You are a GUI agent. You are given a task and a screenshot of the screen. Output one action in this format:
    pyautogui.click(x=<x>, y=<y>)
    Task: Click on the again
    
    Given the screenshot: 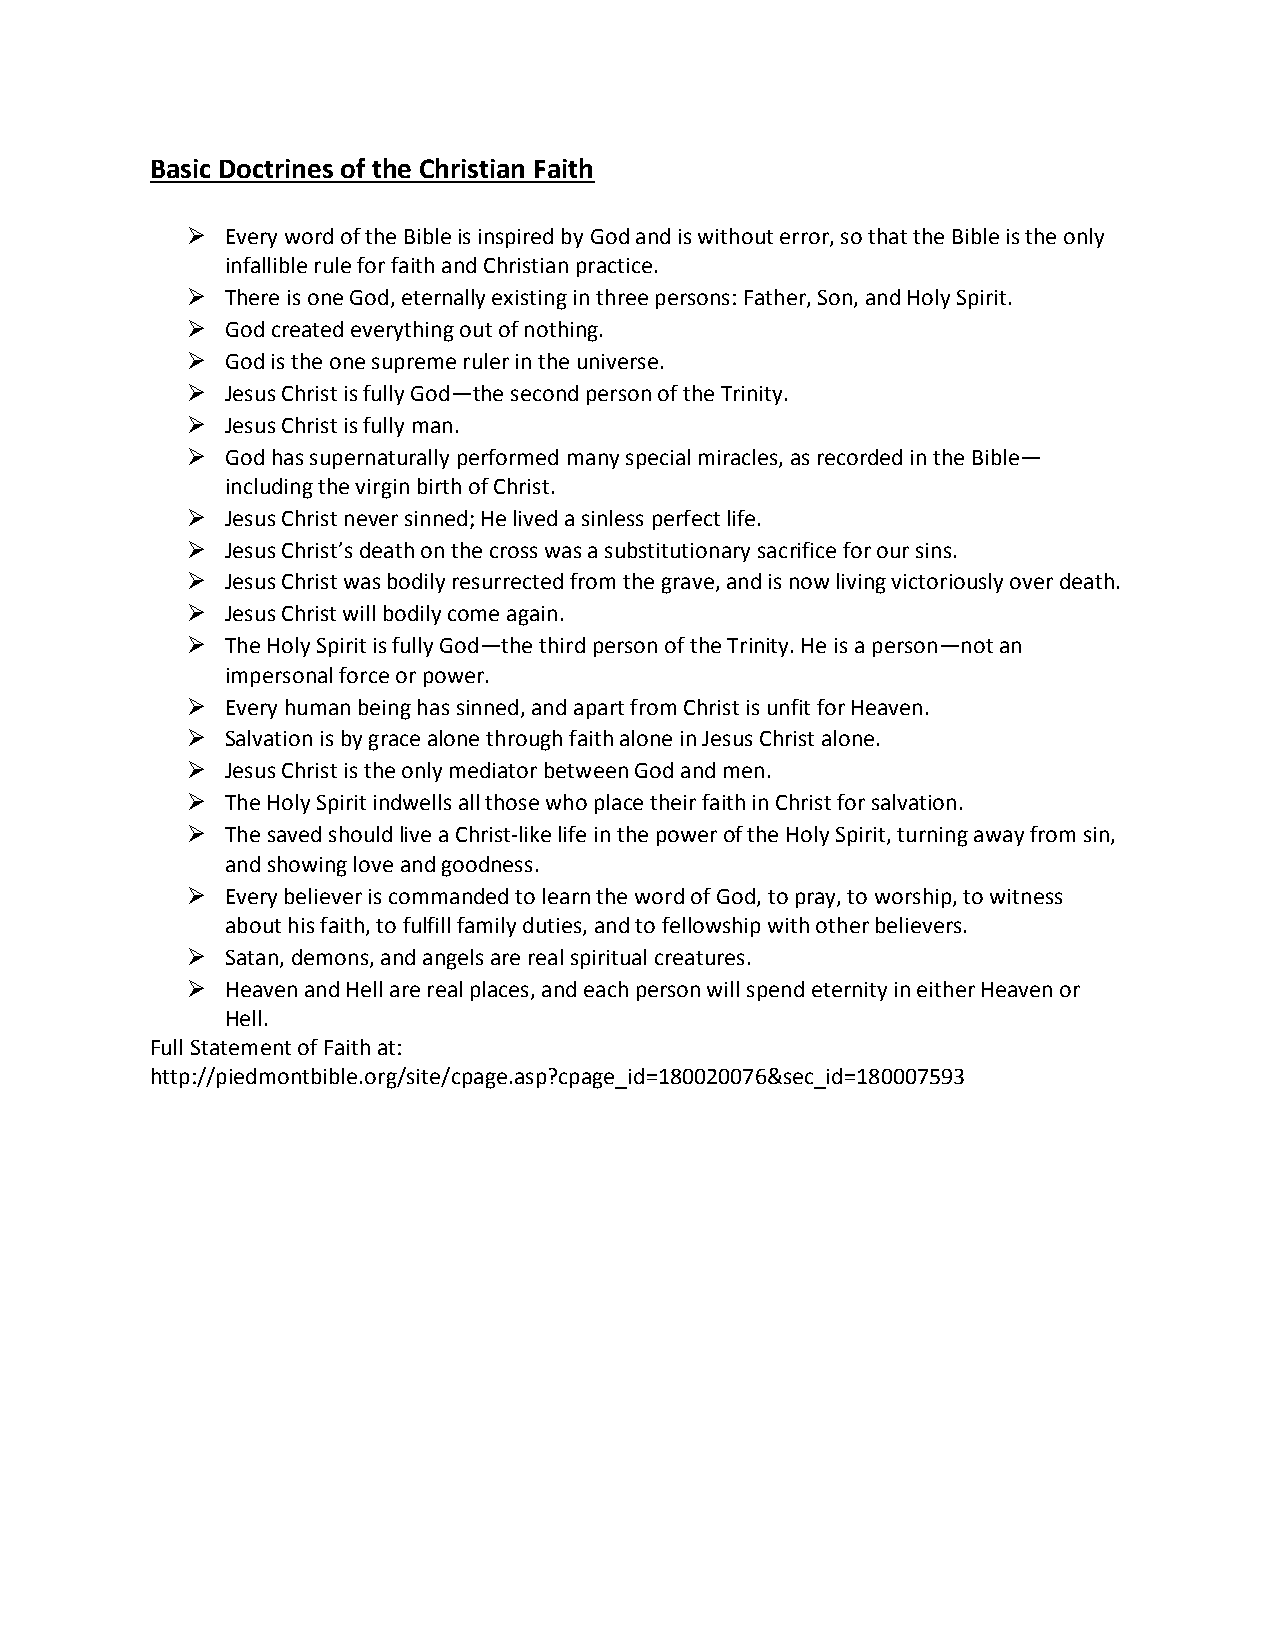 What is the action you would take?
    pyautogui.click(x=532, y=616)
